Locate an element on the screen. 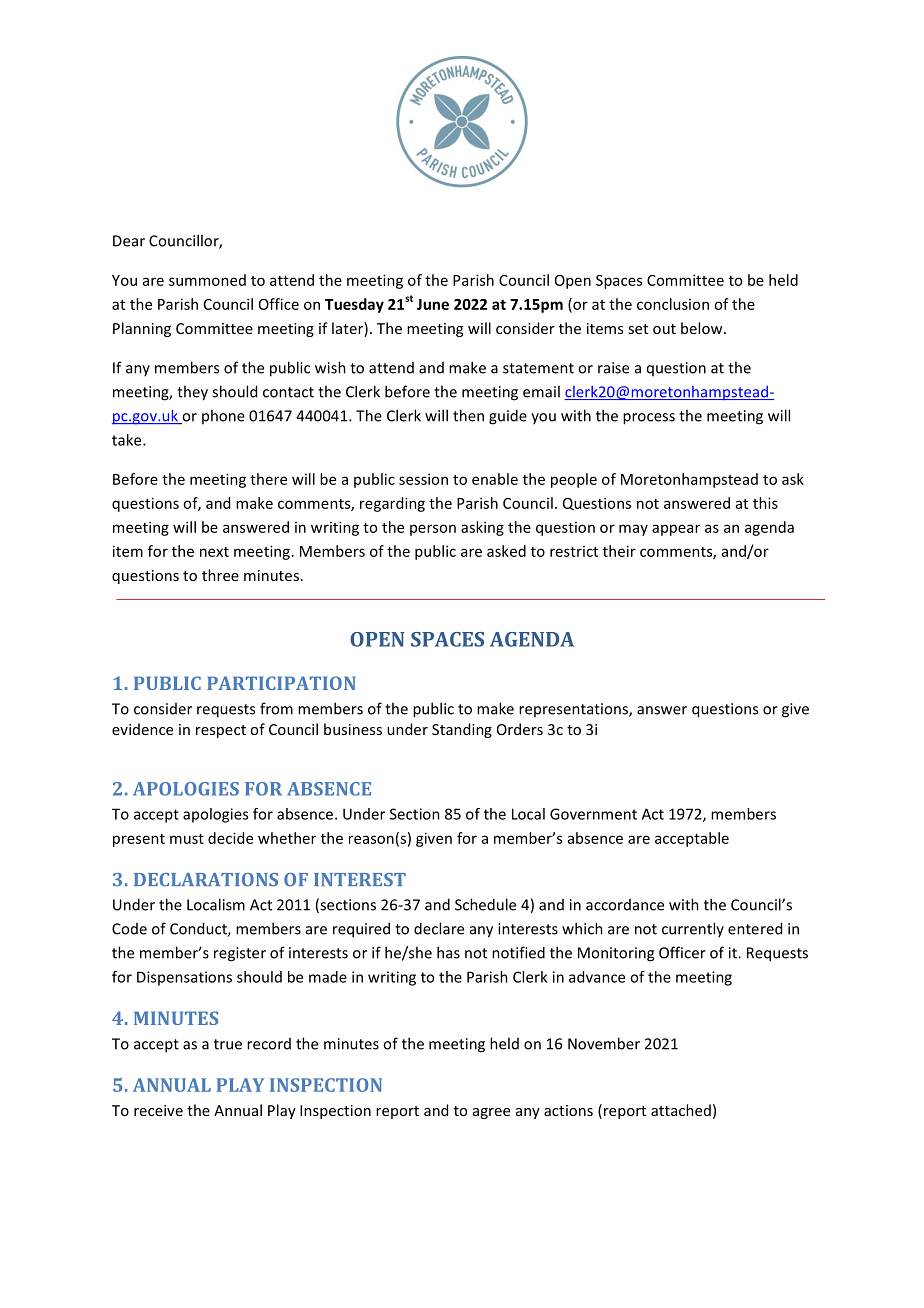 This screenshot has height=1308, width=924. June is located at coordinates (433, 304).
